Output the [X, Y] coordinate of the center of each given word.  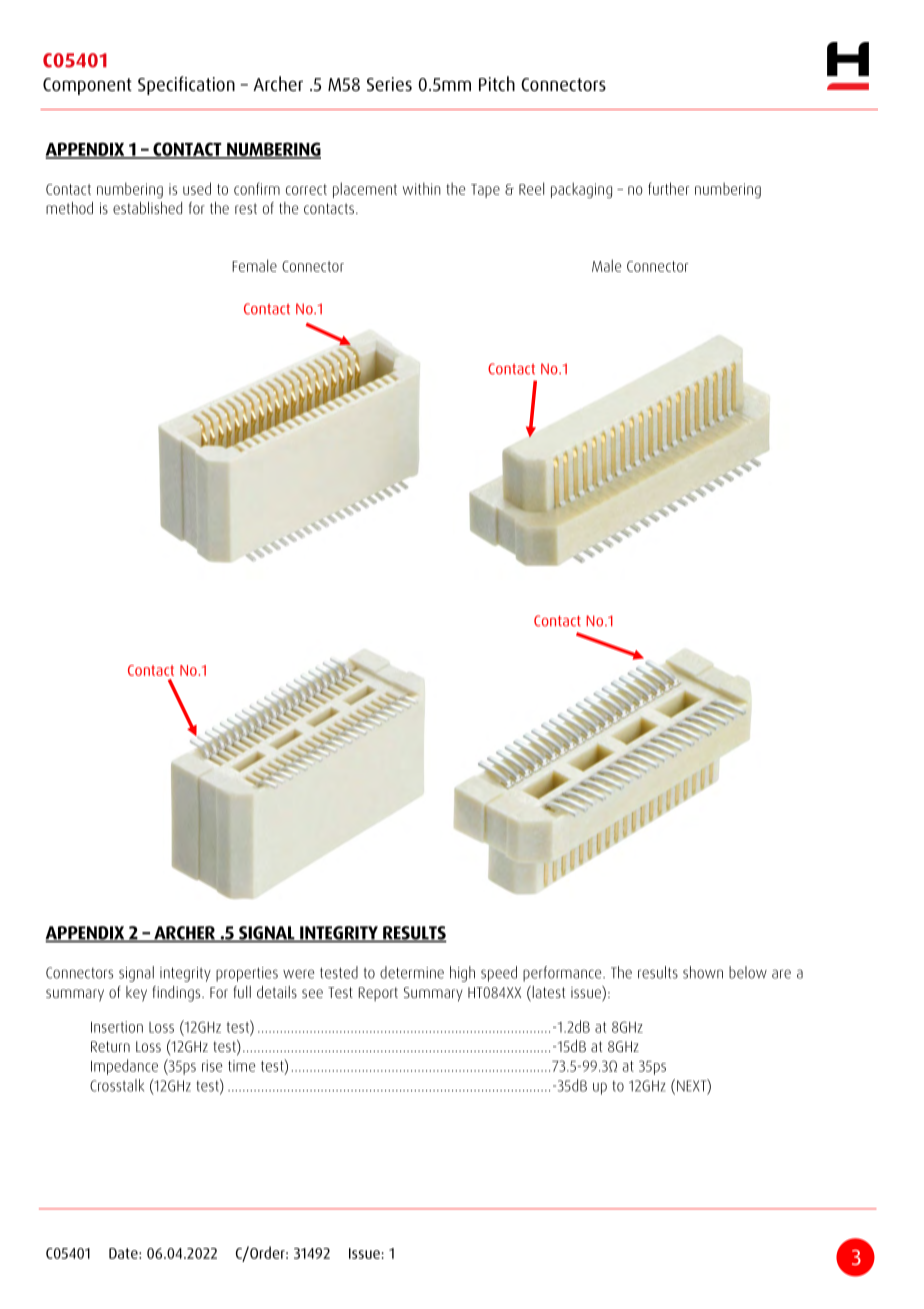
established [147, 208]
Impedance [124, 1067]
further [668, 188]
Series [389, 84]
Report [378, 994]
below [748, 972]
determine [412, 972]
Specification [186, 85]
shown [703, 972]
